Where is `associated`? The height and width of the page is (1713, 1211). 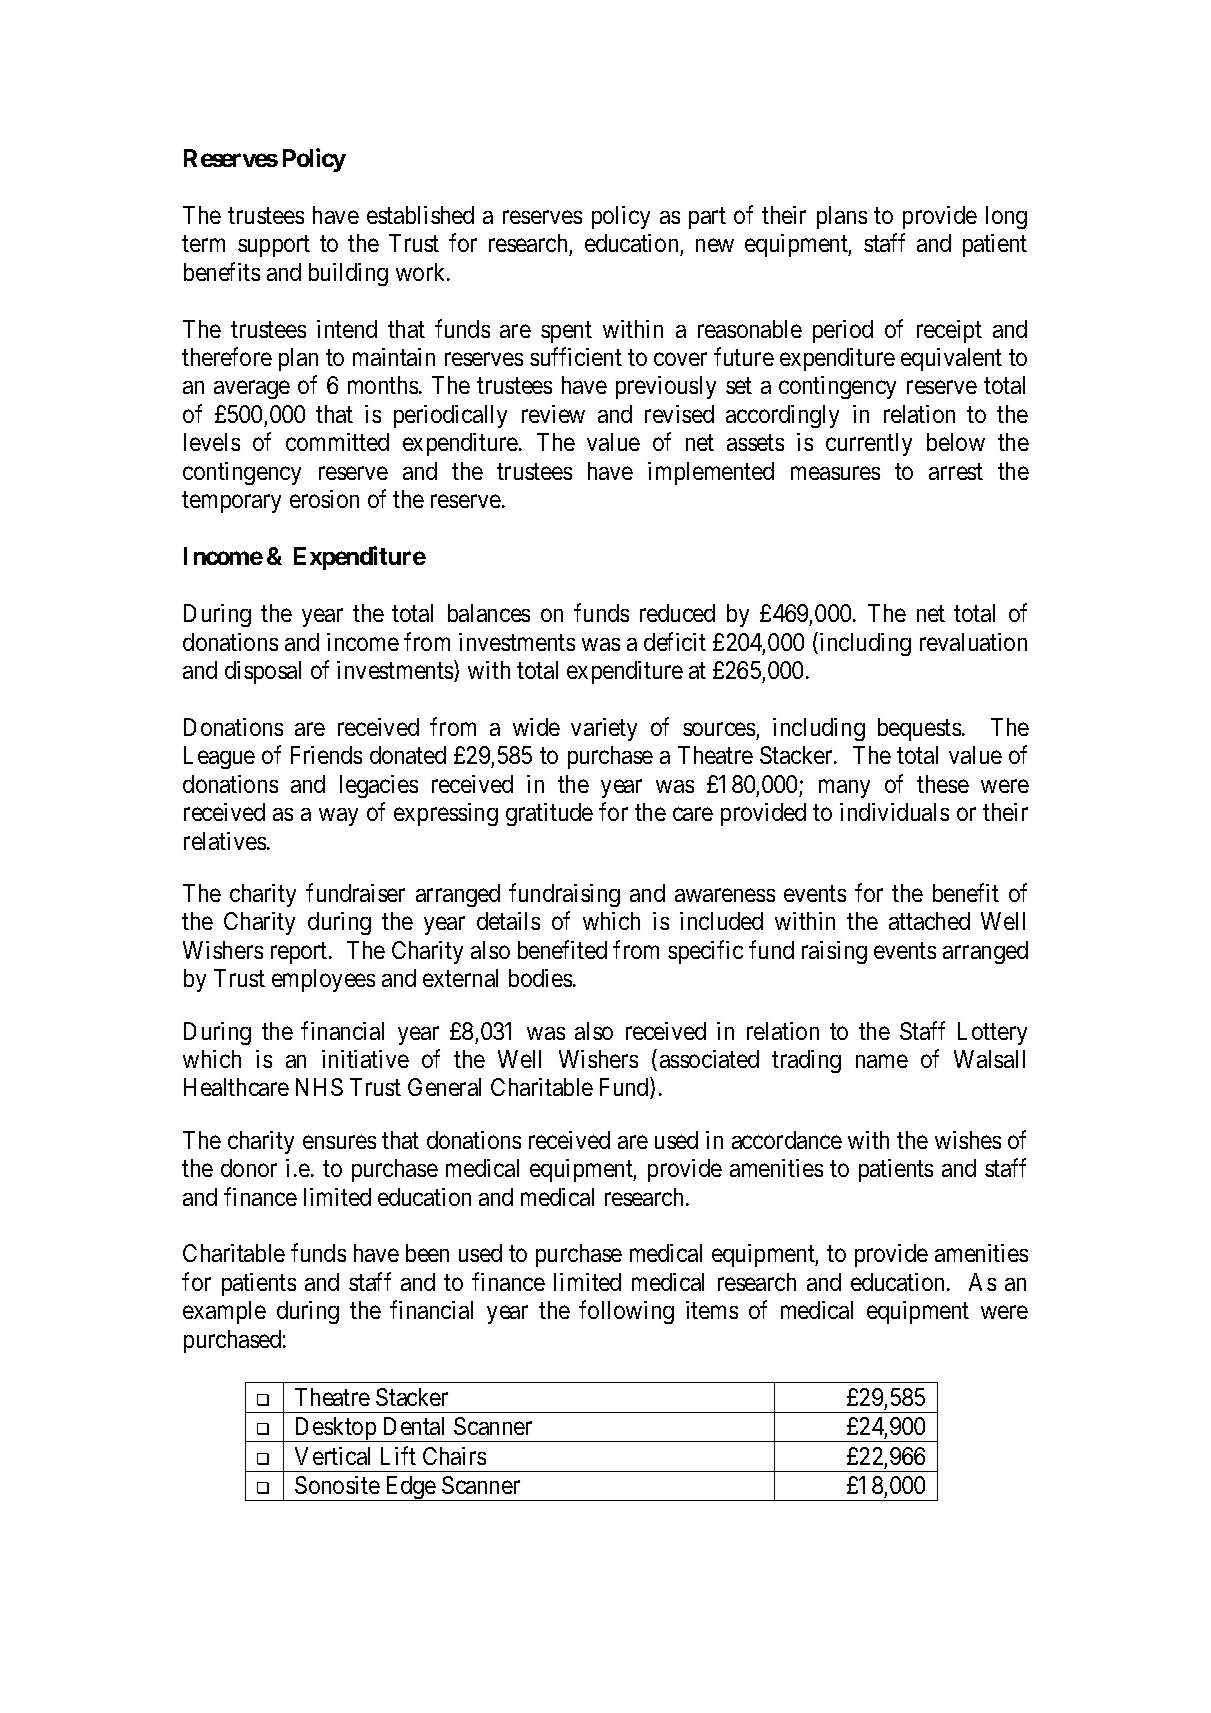
associated is located at coordinates (709, 1059).
